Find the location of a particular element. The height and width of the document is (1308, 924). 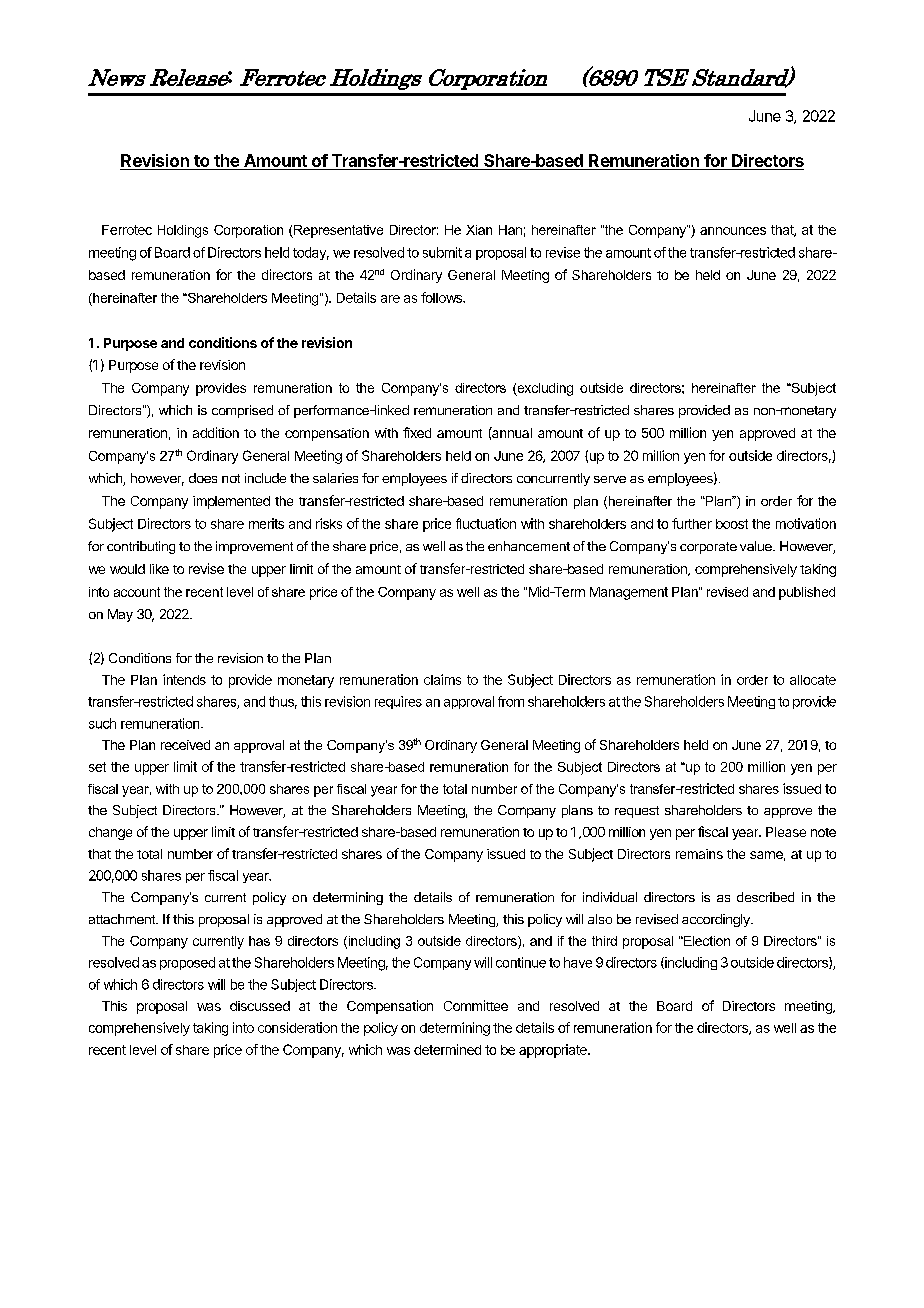

implemented is located at coordinates (231, 502).
